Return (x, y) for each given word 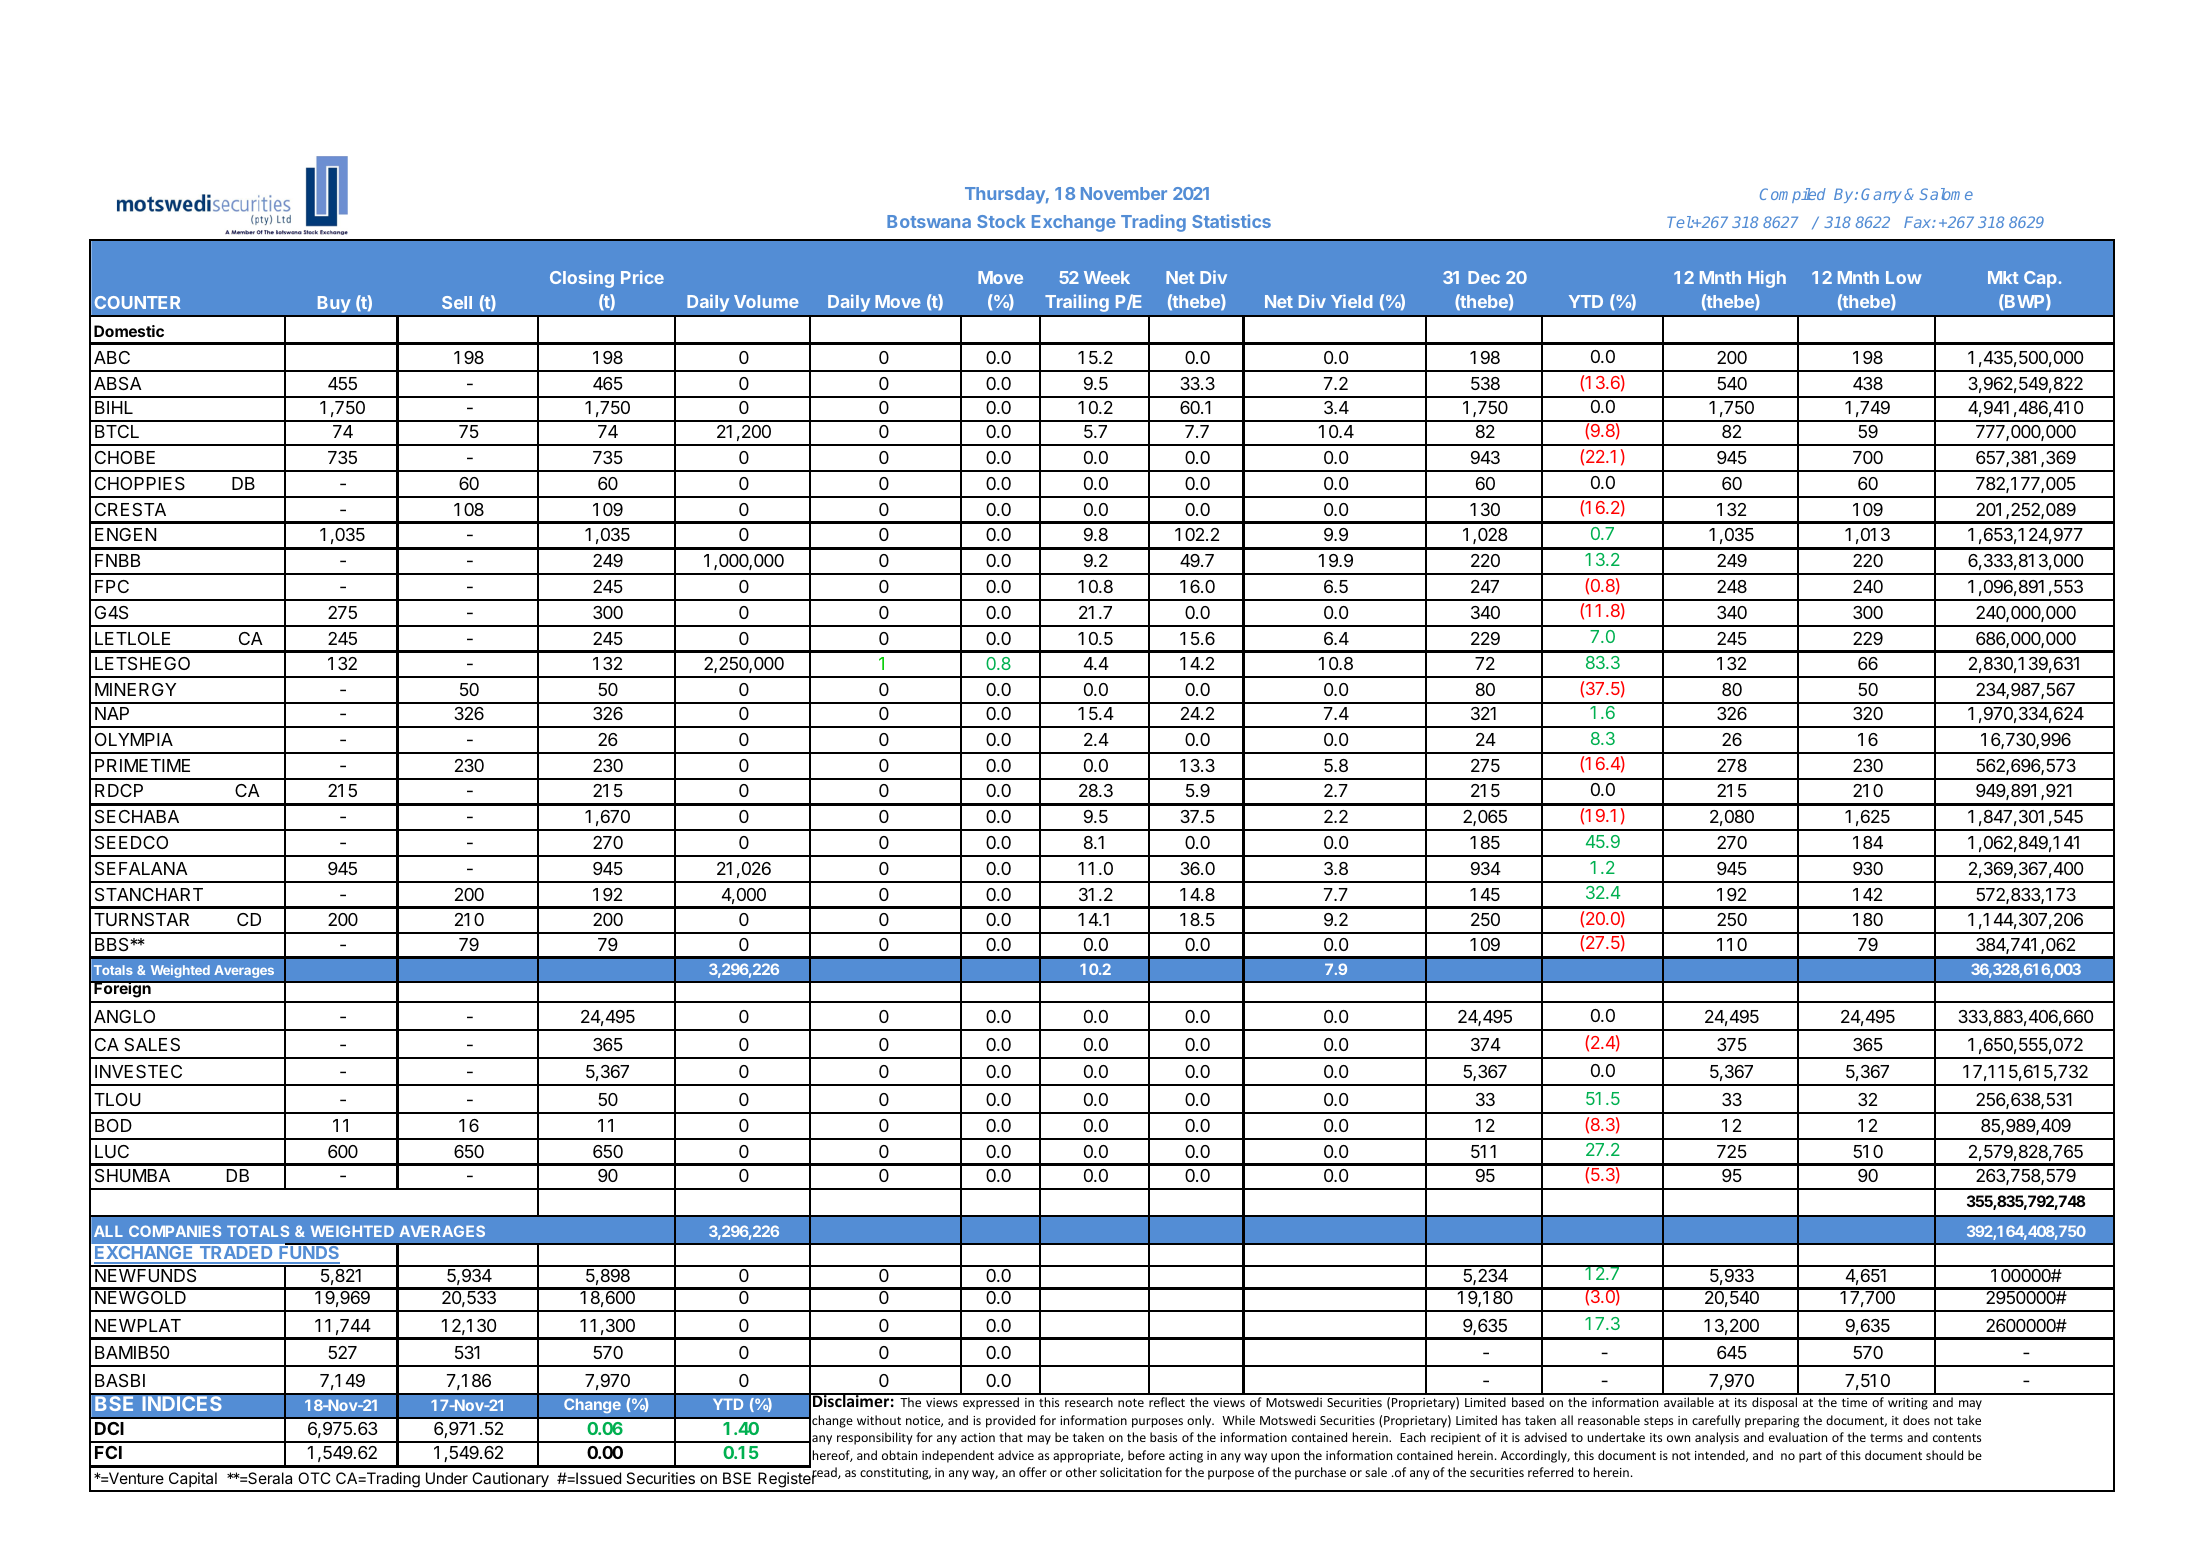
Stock (1001, 221)
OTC (314, 1478)
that (1011, 1437)
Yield (1351, 301)
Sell (457, 302)
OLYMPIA (134, 739)
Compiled (1793, 195)
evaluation (1798, 1437)
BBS (113, 945)
